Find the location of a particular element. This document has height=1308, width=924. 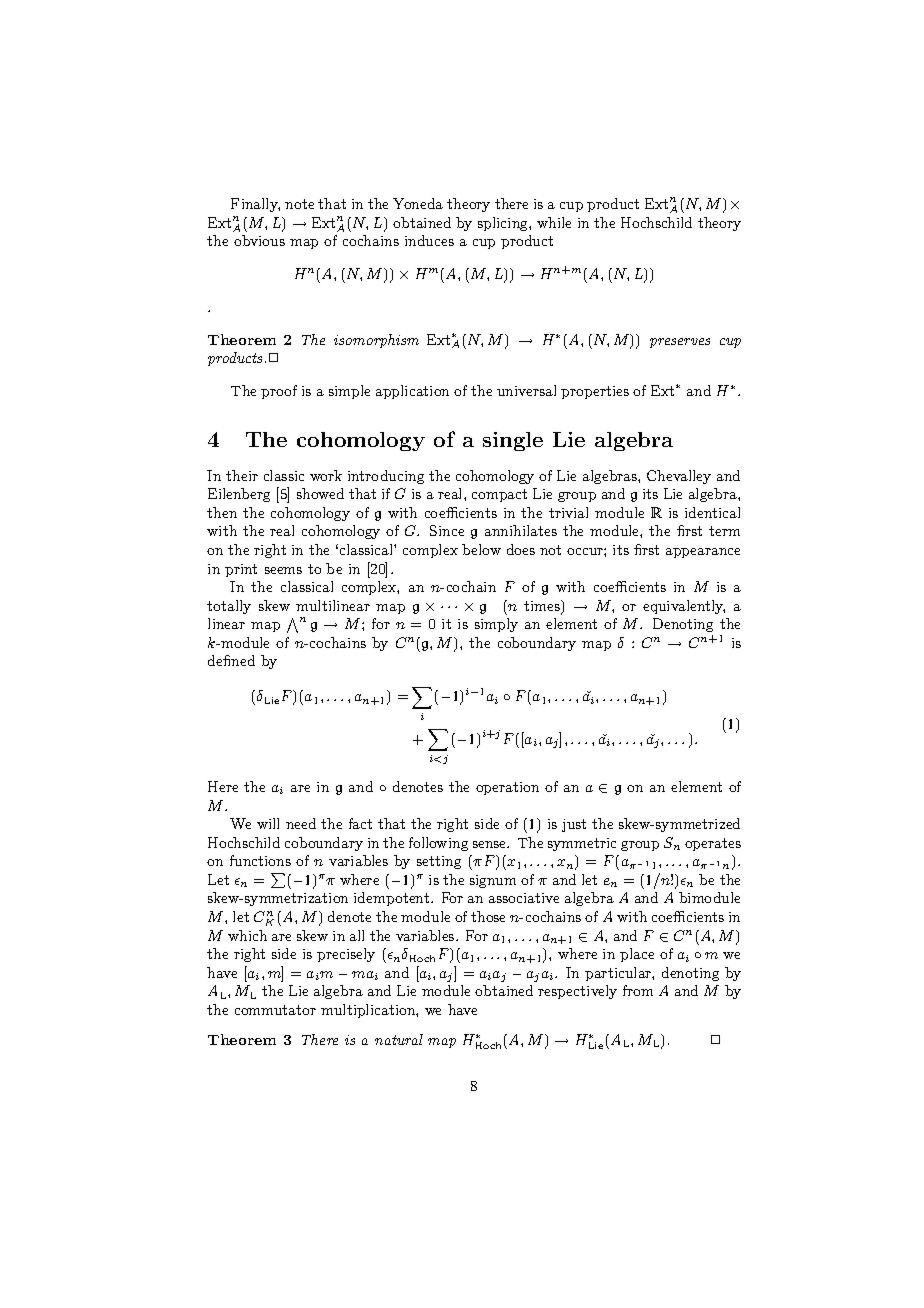

showed is located at coordinates (320, 493).
